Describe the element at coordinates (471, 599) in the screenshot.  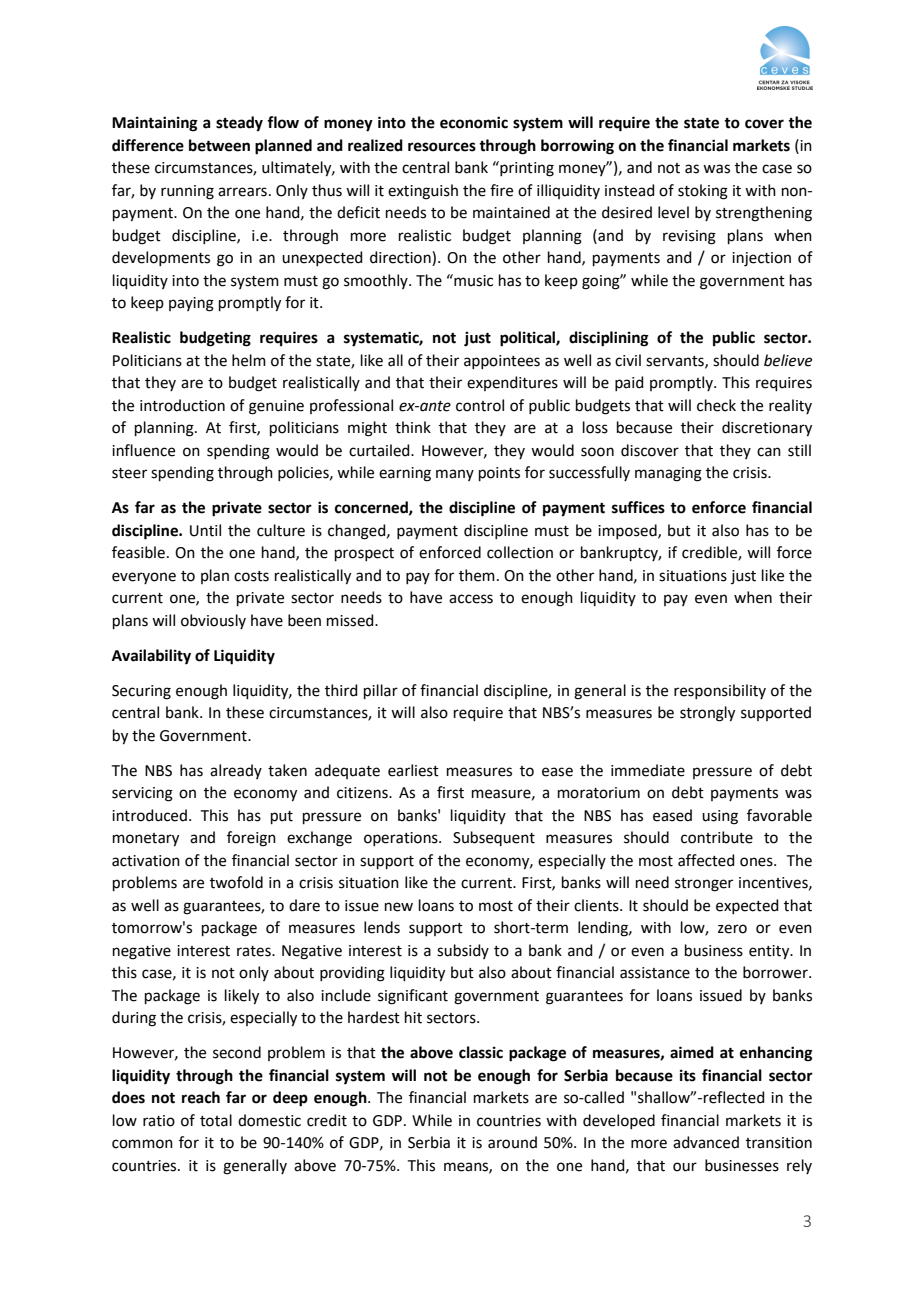
I see `access` at that location.
